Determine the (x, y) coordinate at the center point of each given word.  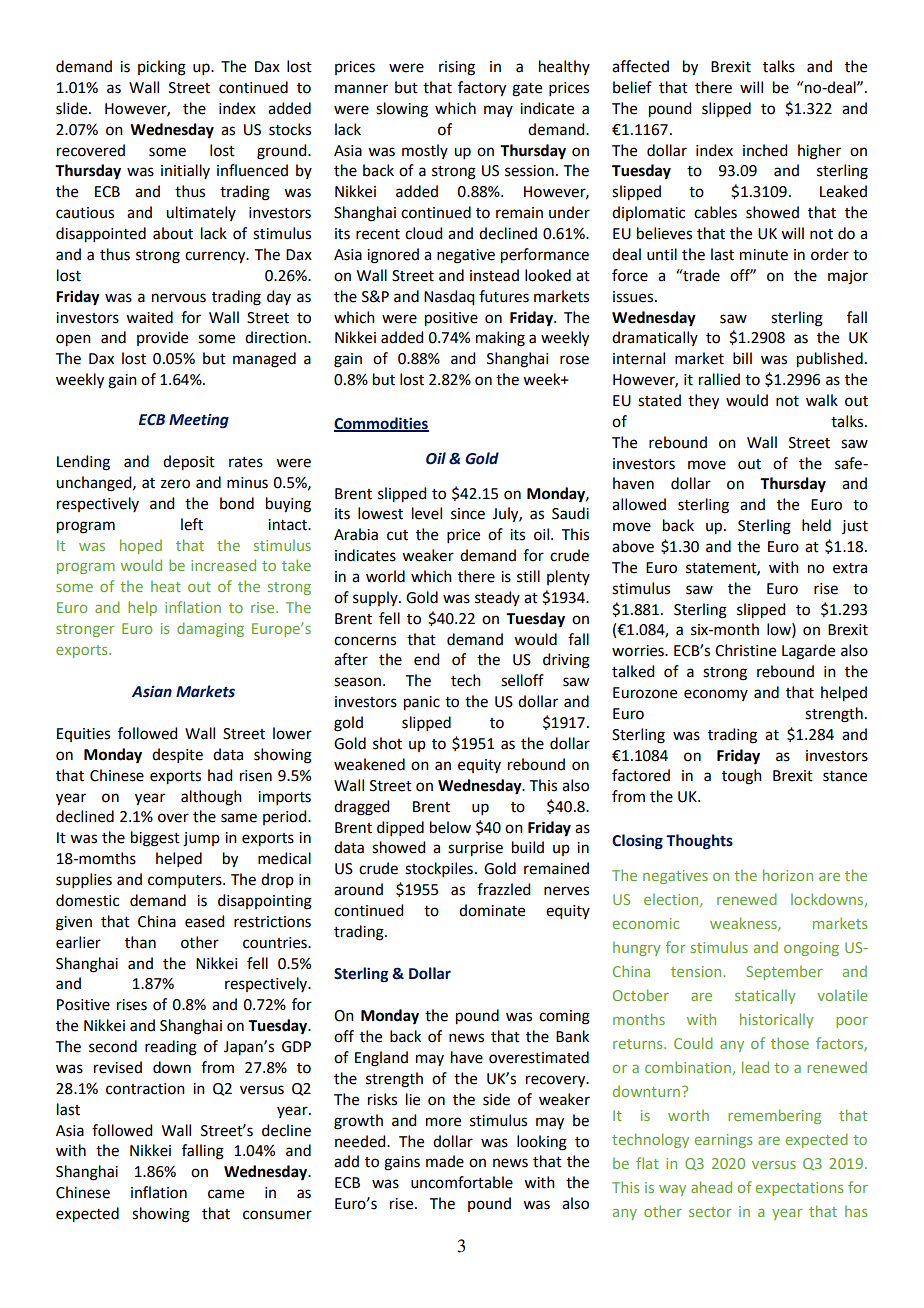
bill (742, 358)
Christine (745, 650)
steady (497, 598)
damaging (210, 629)
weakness (744, 924)
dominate (492, 910)
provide (162, 338)
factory (482, 89)
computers (186, 881)
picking (162, 68)
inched (765, 150)
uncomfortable (462, 1182)
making (500, 339)
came (226, 1194)
